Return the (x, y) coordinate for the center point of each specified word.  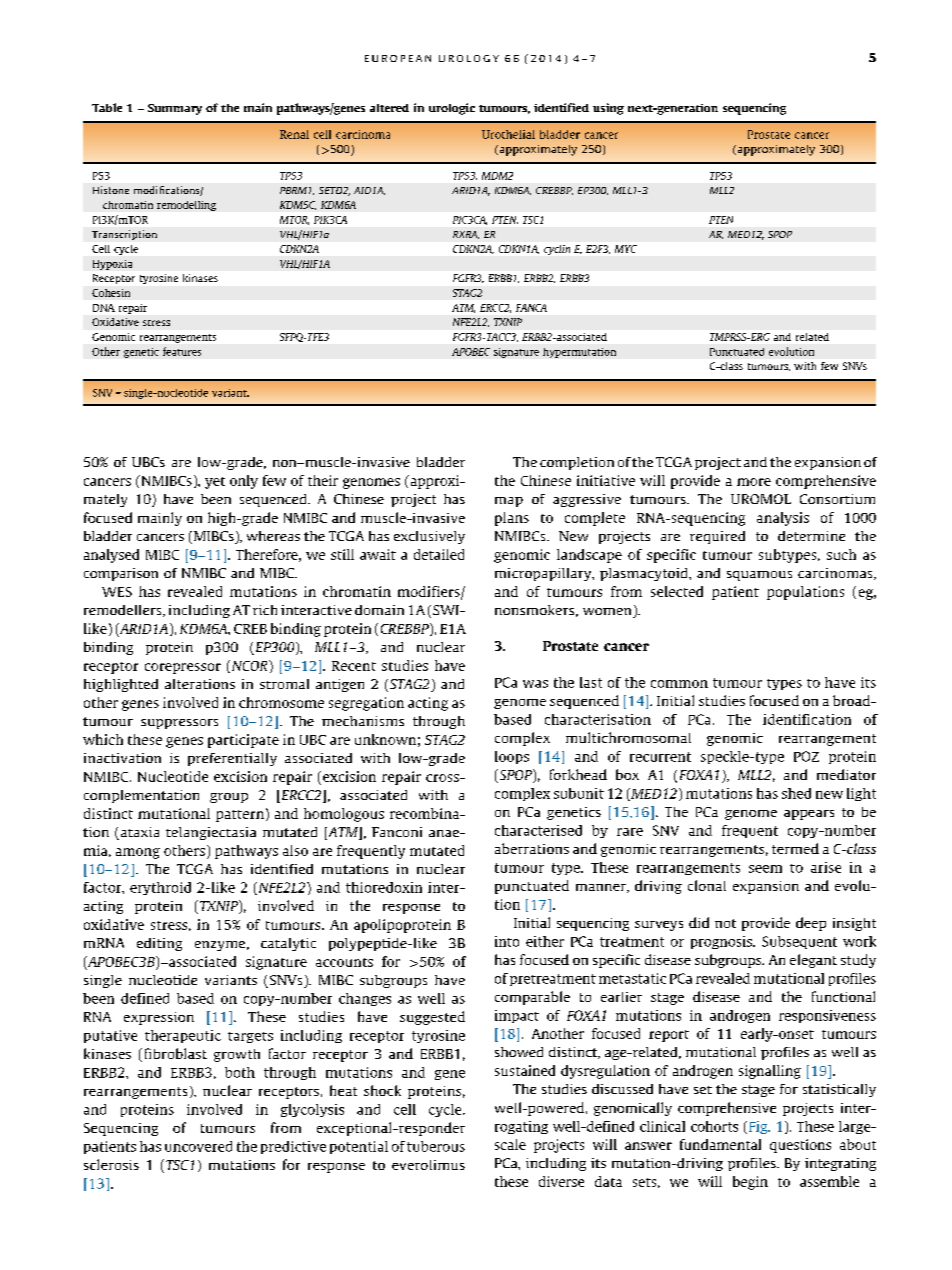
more (754, 482)
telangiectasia (211, 833)
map (509, 502)
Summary (175, 109)
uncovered (198, 1146)
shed (796, 793)
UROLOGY (469, 58)
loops (512, 757)
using (608, 109)
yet (215, 483)
